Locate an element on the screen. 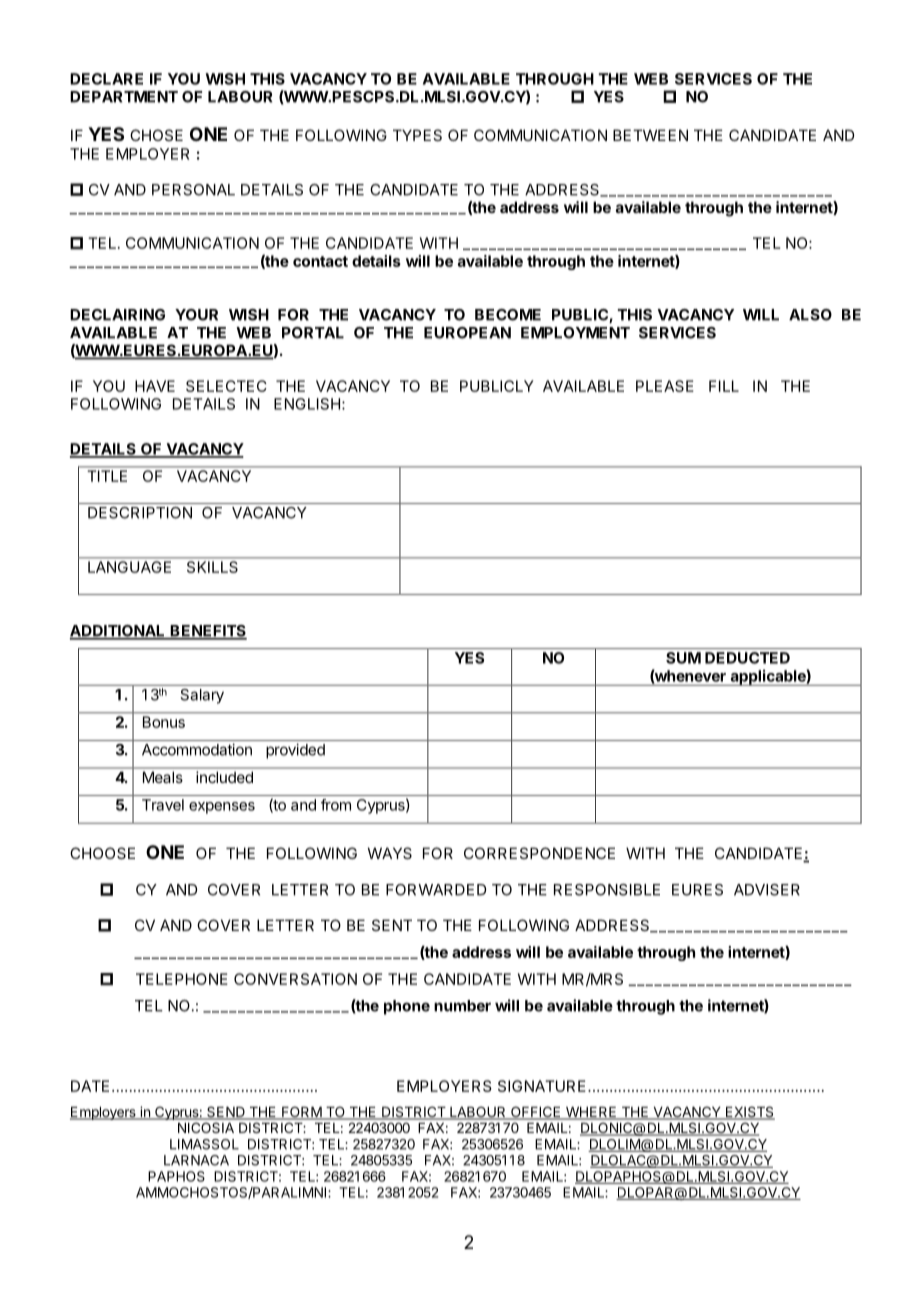 Image resolution: width=924 pixels, height=1308 pixels. SEND is located at coordinates (226, 1113).
